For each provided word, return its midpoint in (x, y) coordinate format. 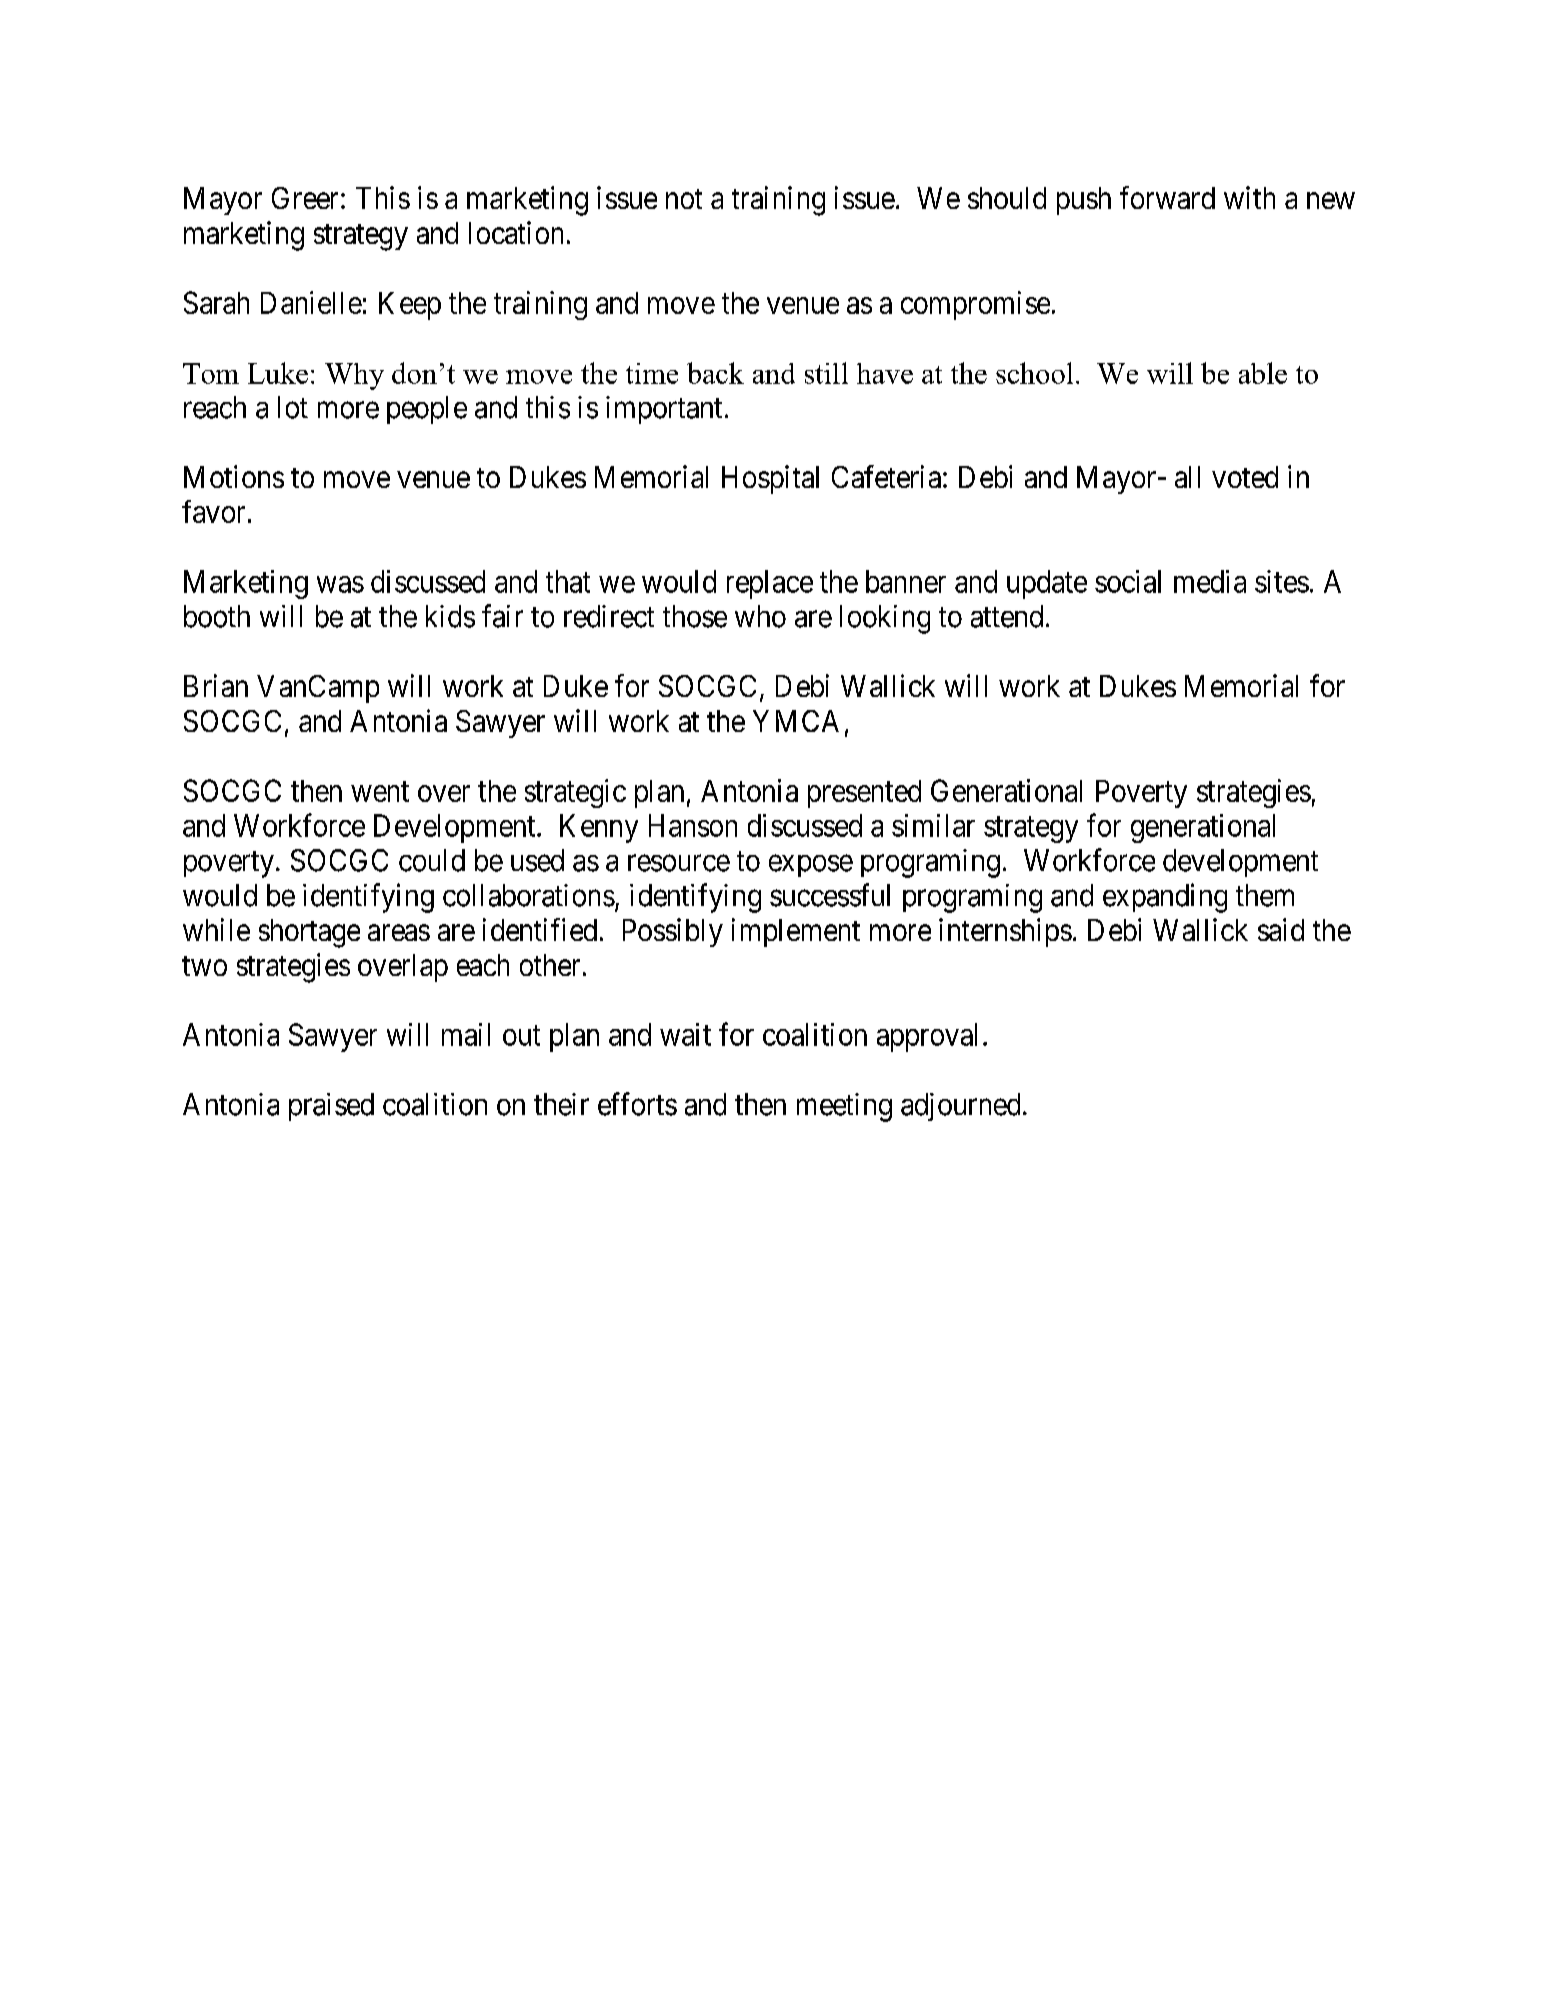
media (1210, 581)
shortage (309, 933)
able (1263, 373)
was (340, 584)
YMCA (796, 721)
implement (796, 932)
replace (770, 584)
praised (331, 1107)
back (715, 373)
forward (1167, 197)
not (684, 199)
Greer (305, 198)
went (380, 792)
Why (354, 376)
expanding (1165, 898)
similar (933, 825)
